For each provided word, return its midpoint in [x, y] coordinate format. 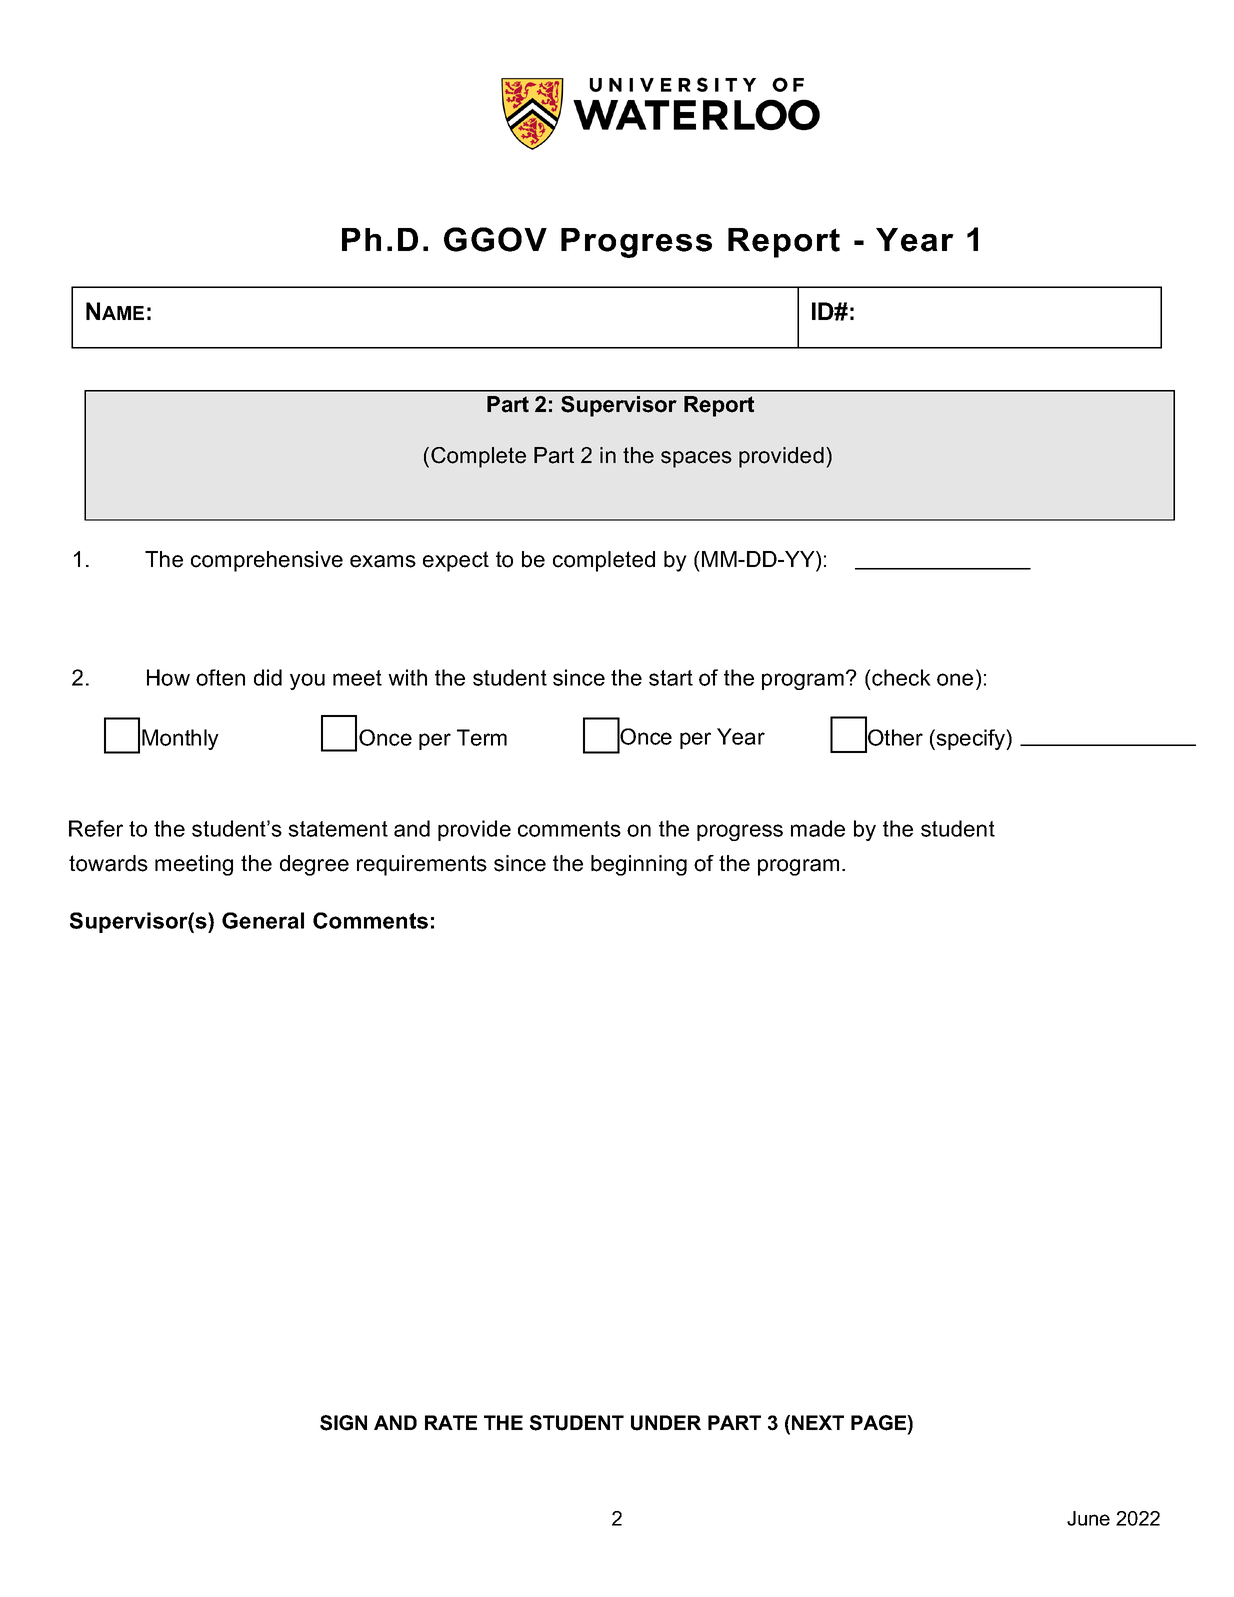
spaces [696, 459]
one [955, 679]
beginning [639, 865]
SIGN [343, 1423]
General [263, 920]
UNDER [666, 1423]
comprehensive [267, 561]
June [1088, 1518]
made [818, 828]
